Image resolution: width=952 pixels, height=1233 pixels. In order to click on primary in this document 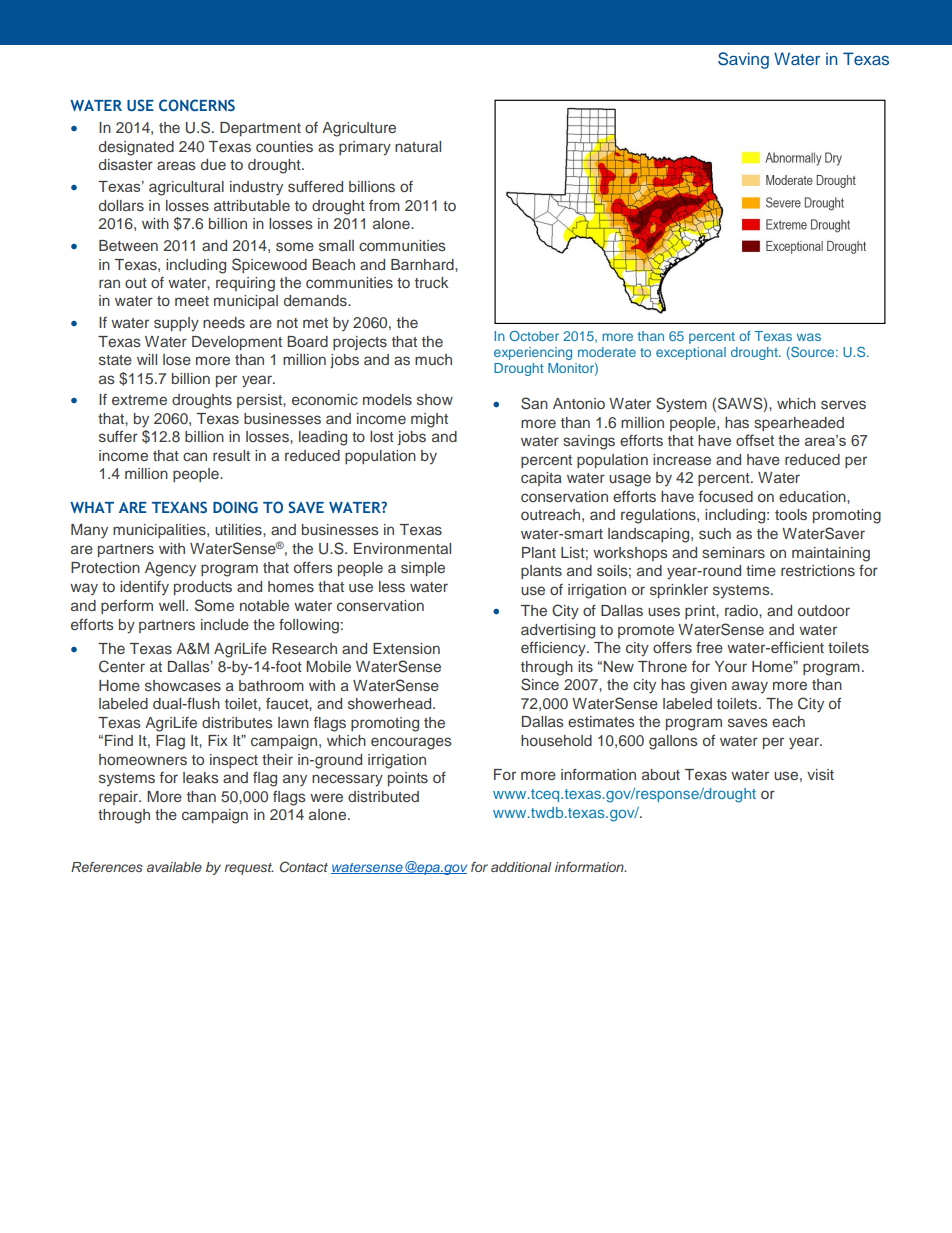, I will do `click(365, 148)`.
